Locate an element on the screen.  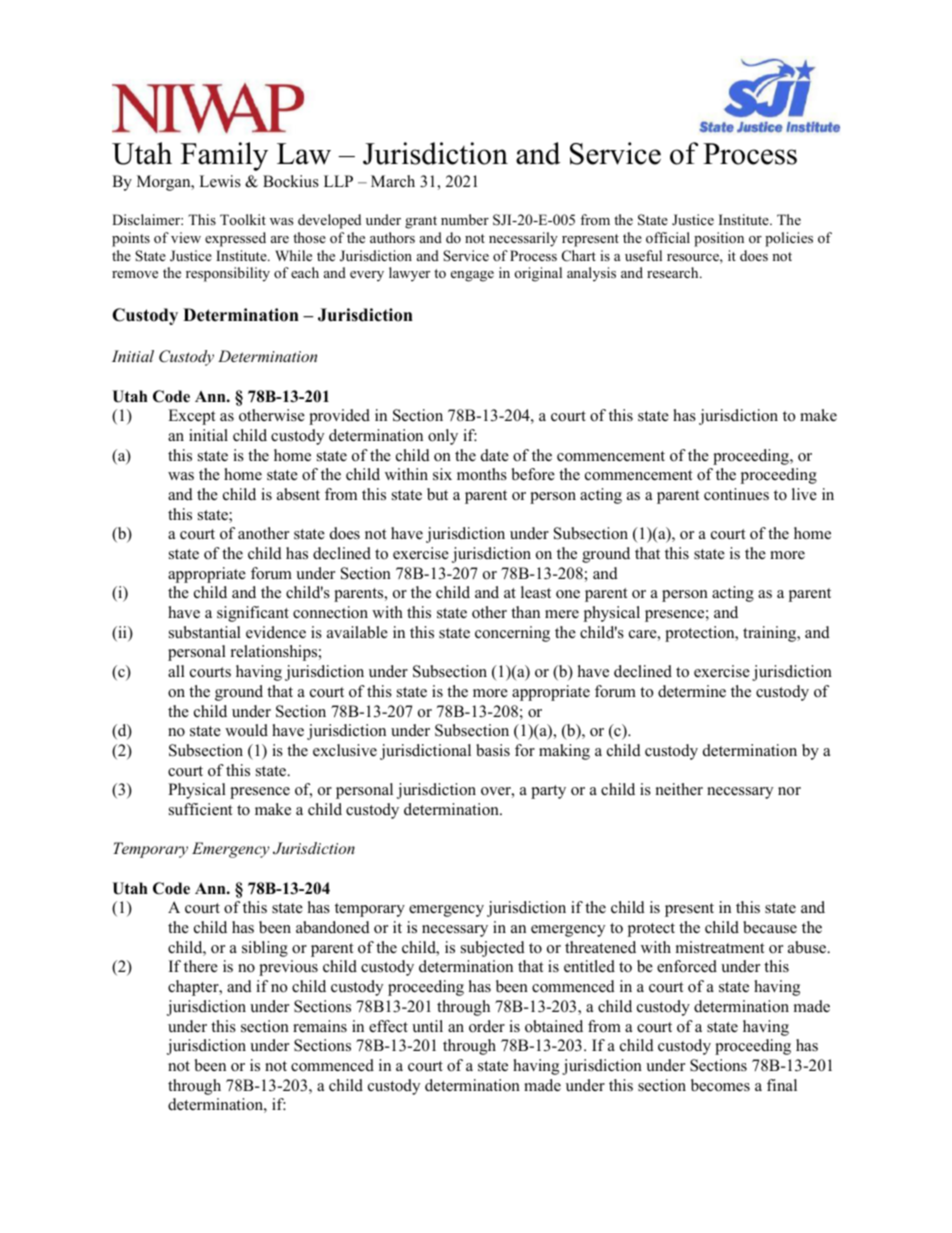
determine is located at coordinates (692, 691).
